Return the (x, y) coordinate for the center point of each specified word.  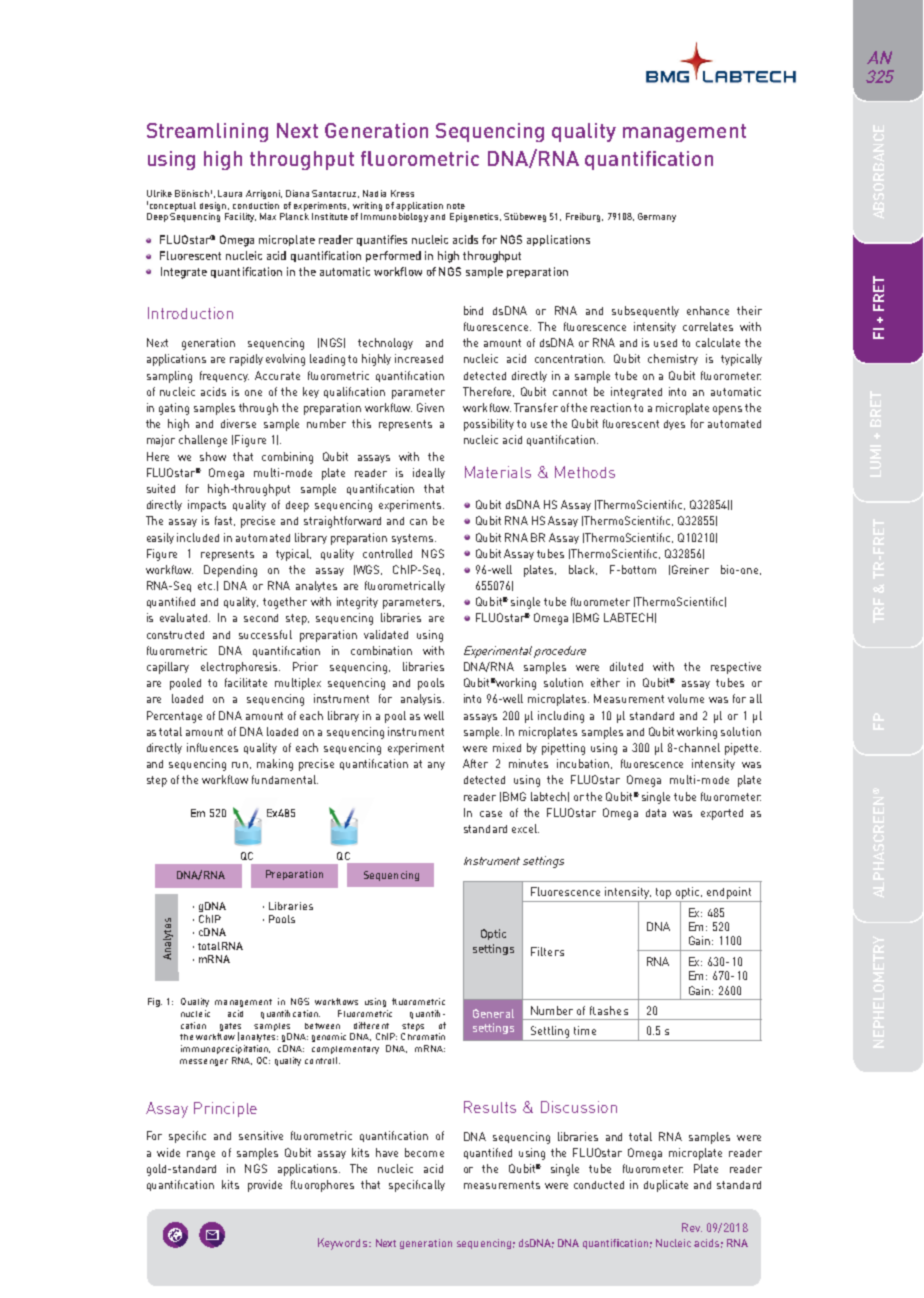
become (424, 1152)
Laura (230, 193)
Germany (657, 217)
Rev (692, 1227)
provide (265, 1186)
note (456, 206)
